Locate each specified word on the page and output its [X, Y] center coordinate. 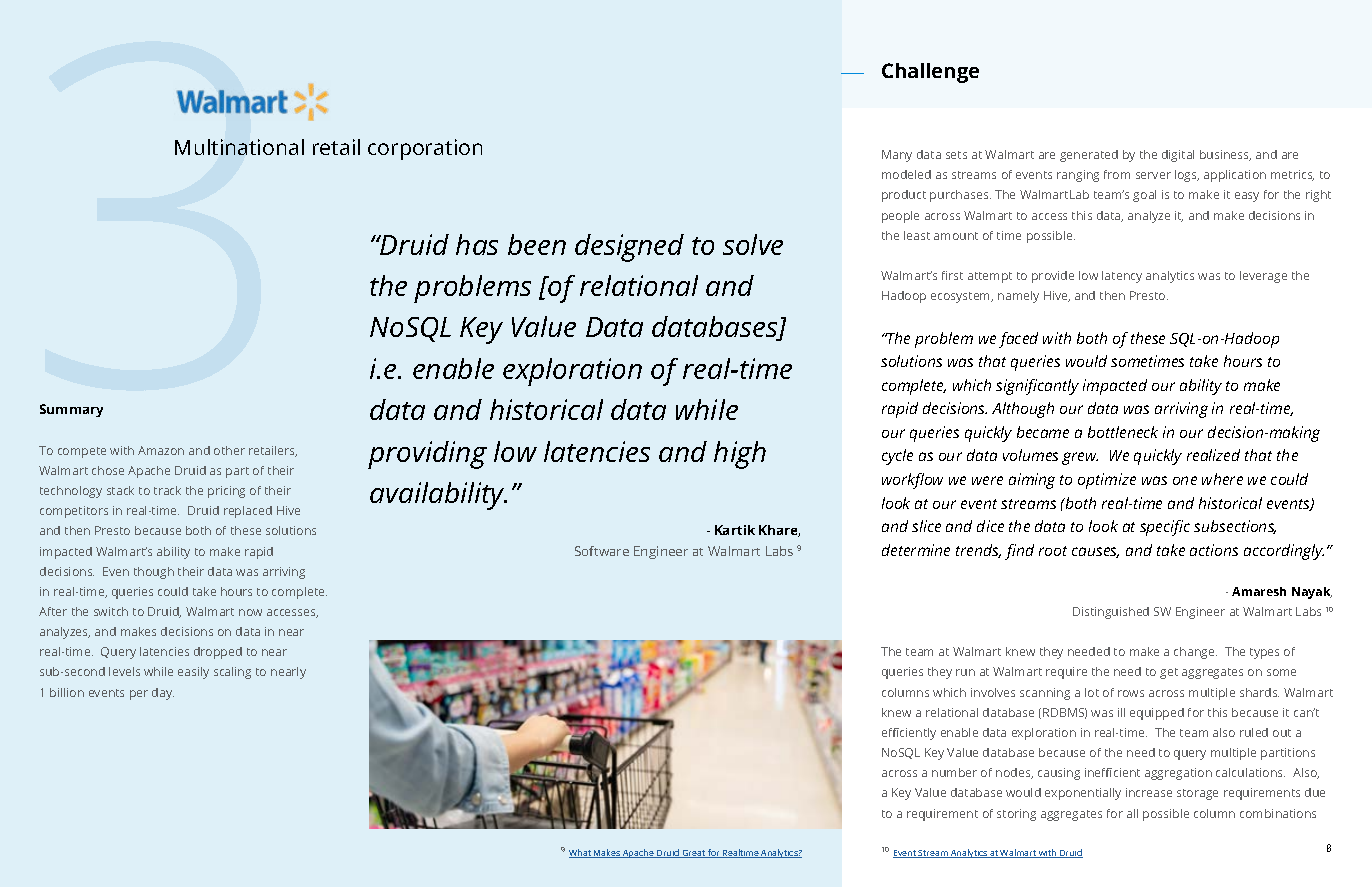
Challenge [930, 73]
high [740, 455]
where [1222, 479]
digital [1178, 156]
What [581, 853]
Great [694, 854]
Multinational [239, 147]
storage [1197, 794]
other [229, 450]
